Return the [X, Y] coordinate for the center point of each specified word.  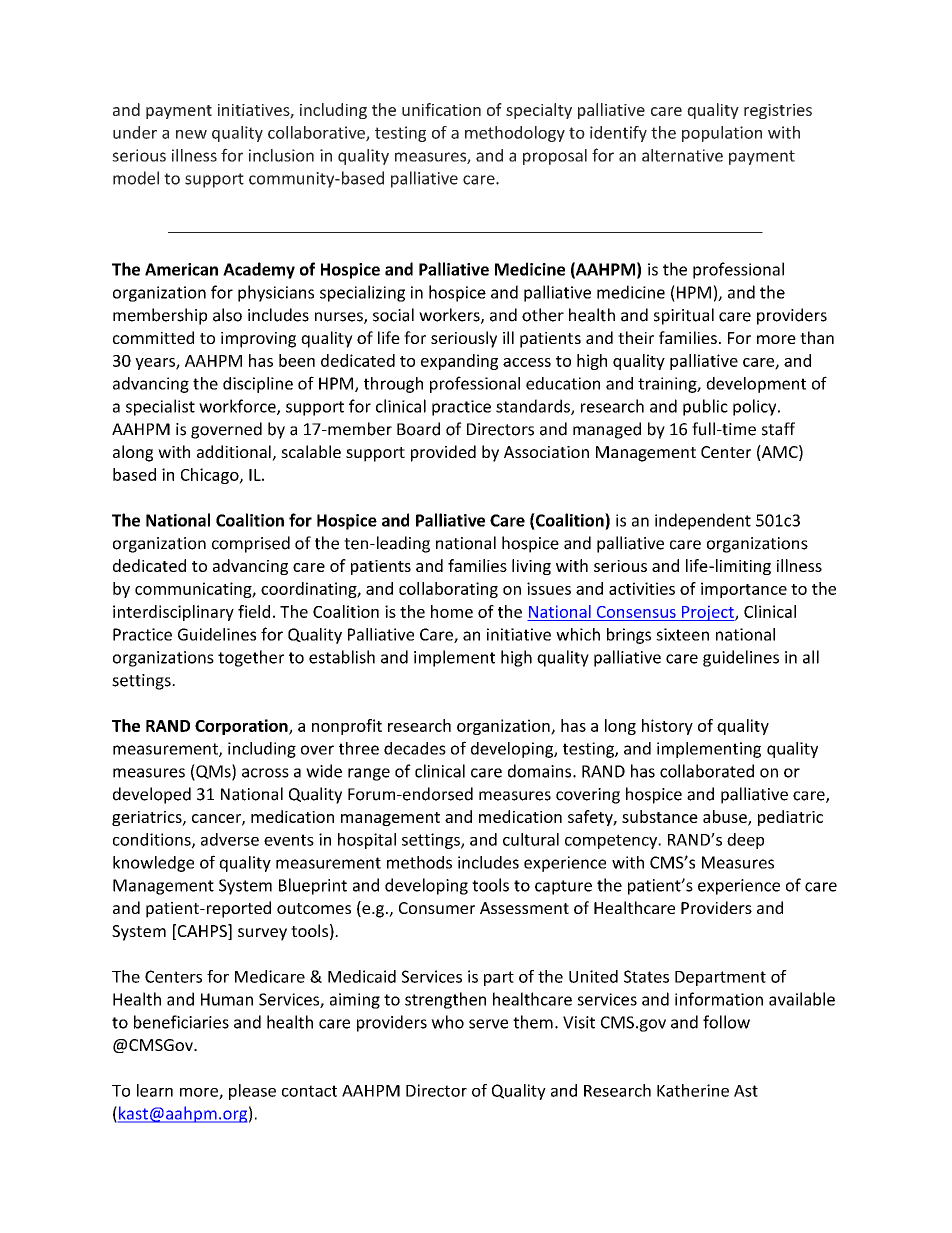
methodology [515, 134]
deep [745, 841]
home [452, 611]
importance [744, 590]
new [191, 134]
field [254, 611]
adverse [230, 839]
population [722, 134]
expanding [459, 362]
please [252, 1092]
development [756, 385]
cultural [531, 839]
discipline [258, 385]
